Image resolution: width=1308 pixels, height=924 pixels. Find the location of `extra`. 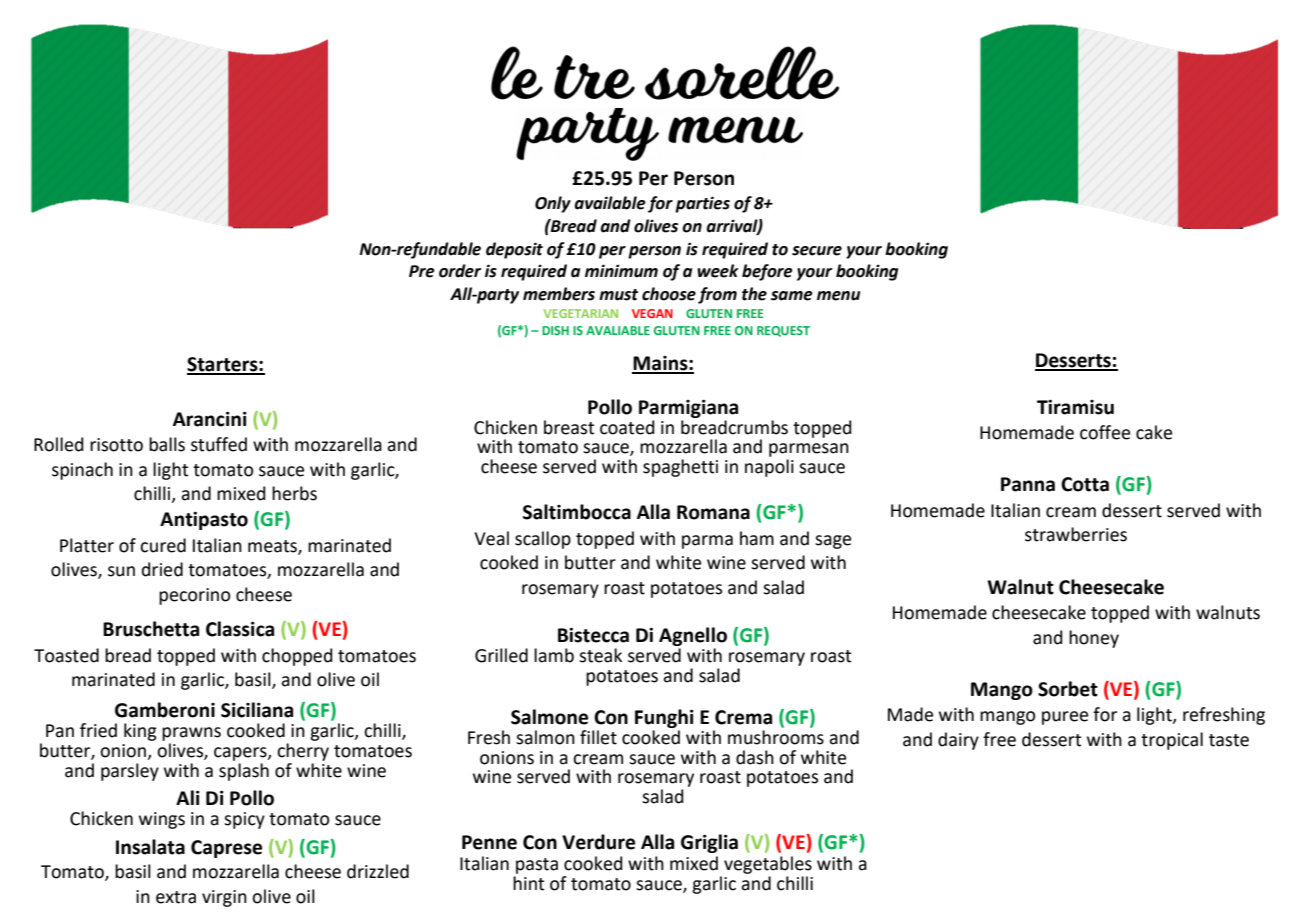

extra is located at coordinates (176, 897).
